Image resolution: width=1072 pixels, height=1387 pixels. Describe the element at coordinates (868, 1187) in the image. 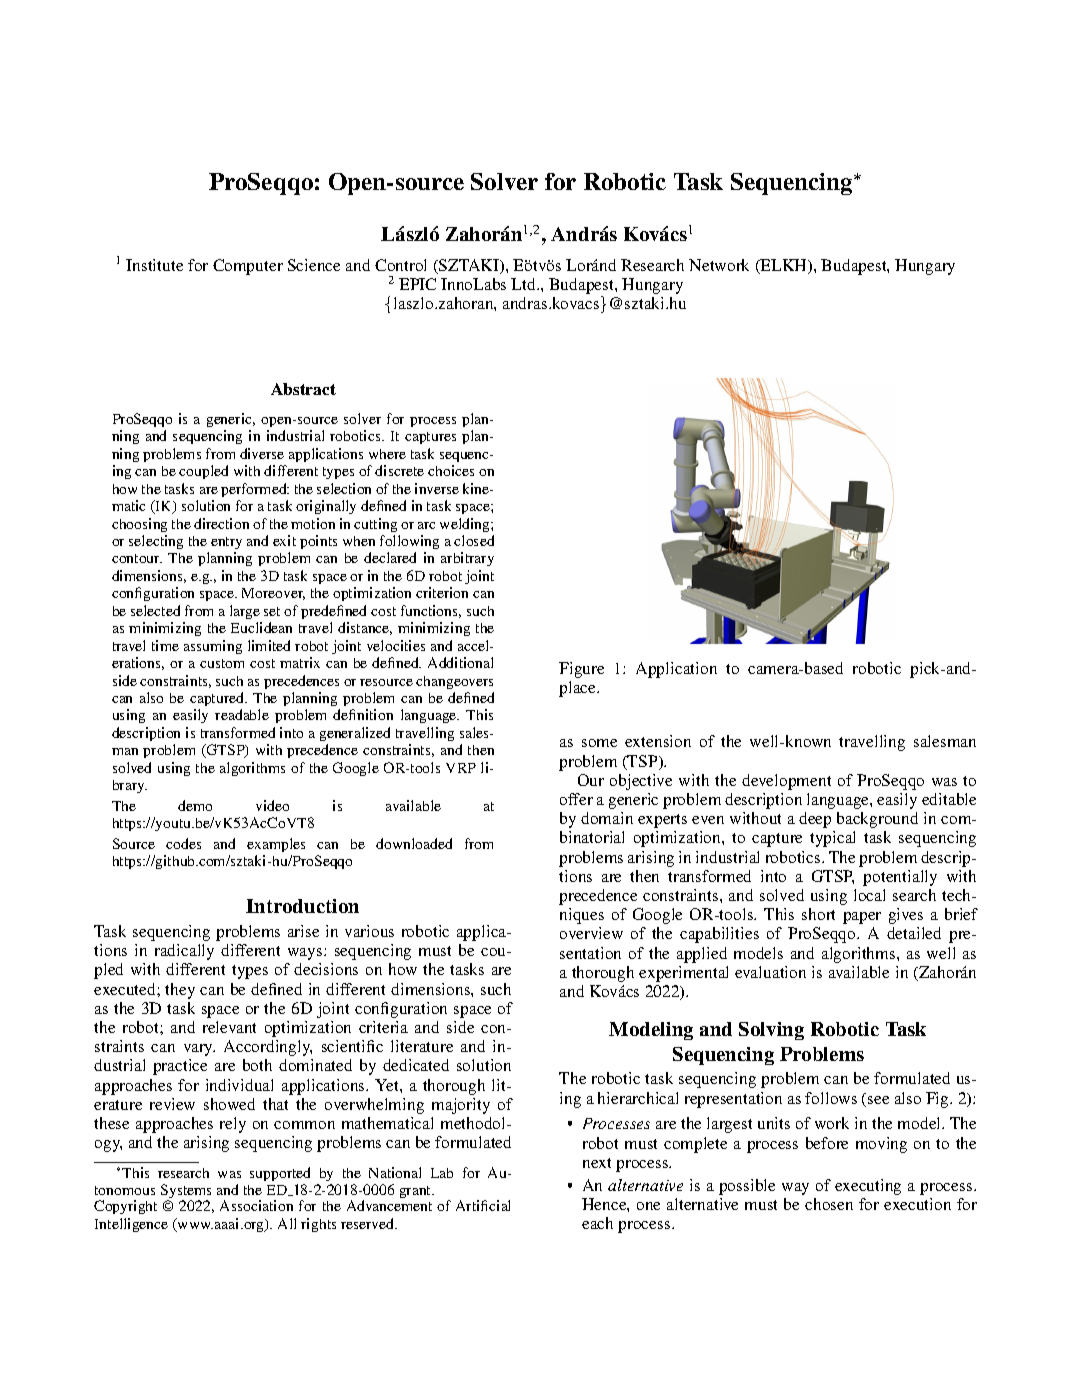

I see `executing` at that location.
